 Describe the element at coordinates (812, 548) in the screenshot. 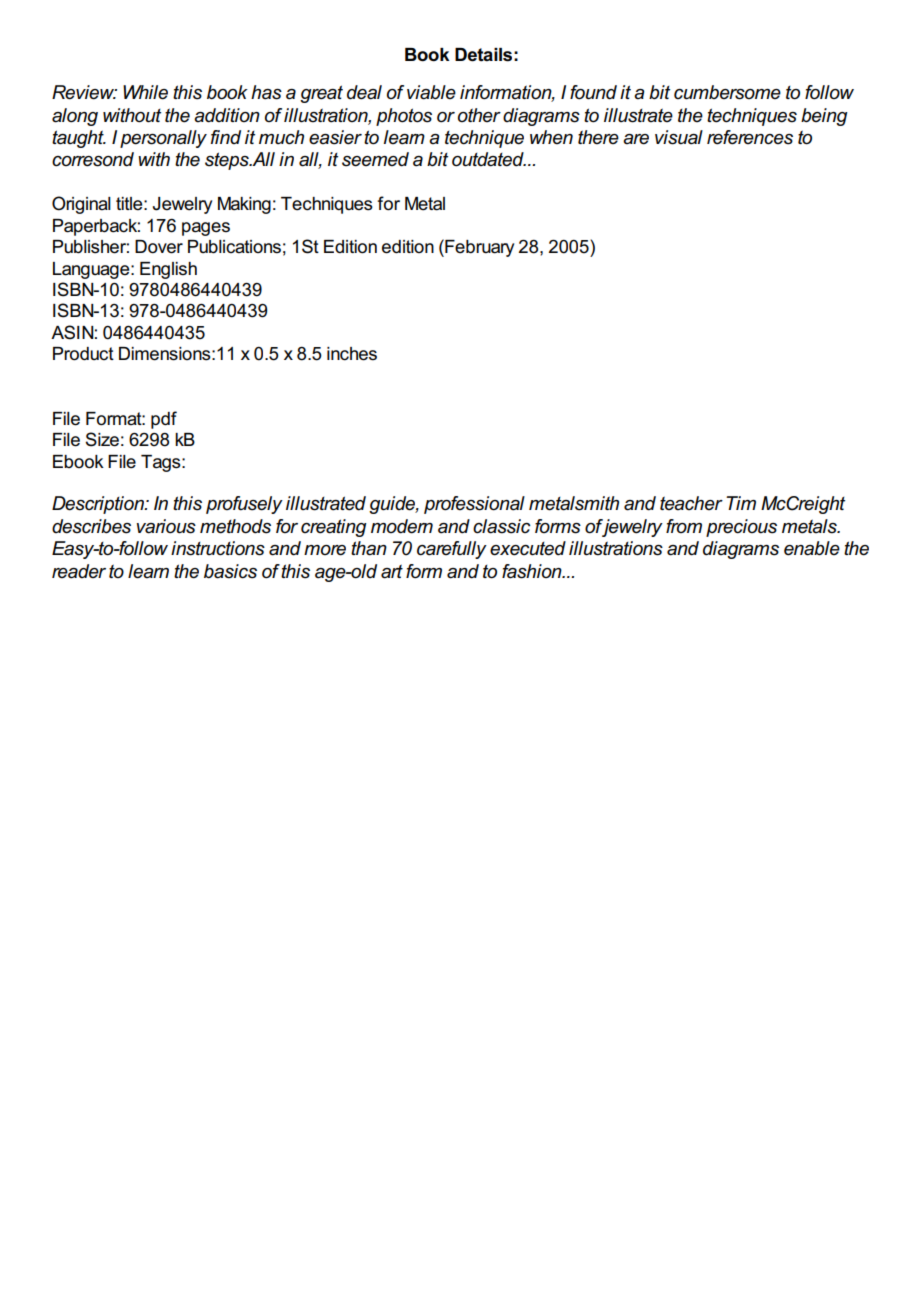

I see `enable` at that location.
